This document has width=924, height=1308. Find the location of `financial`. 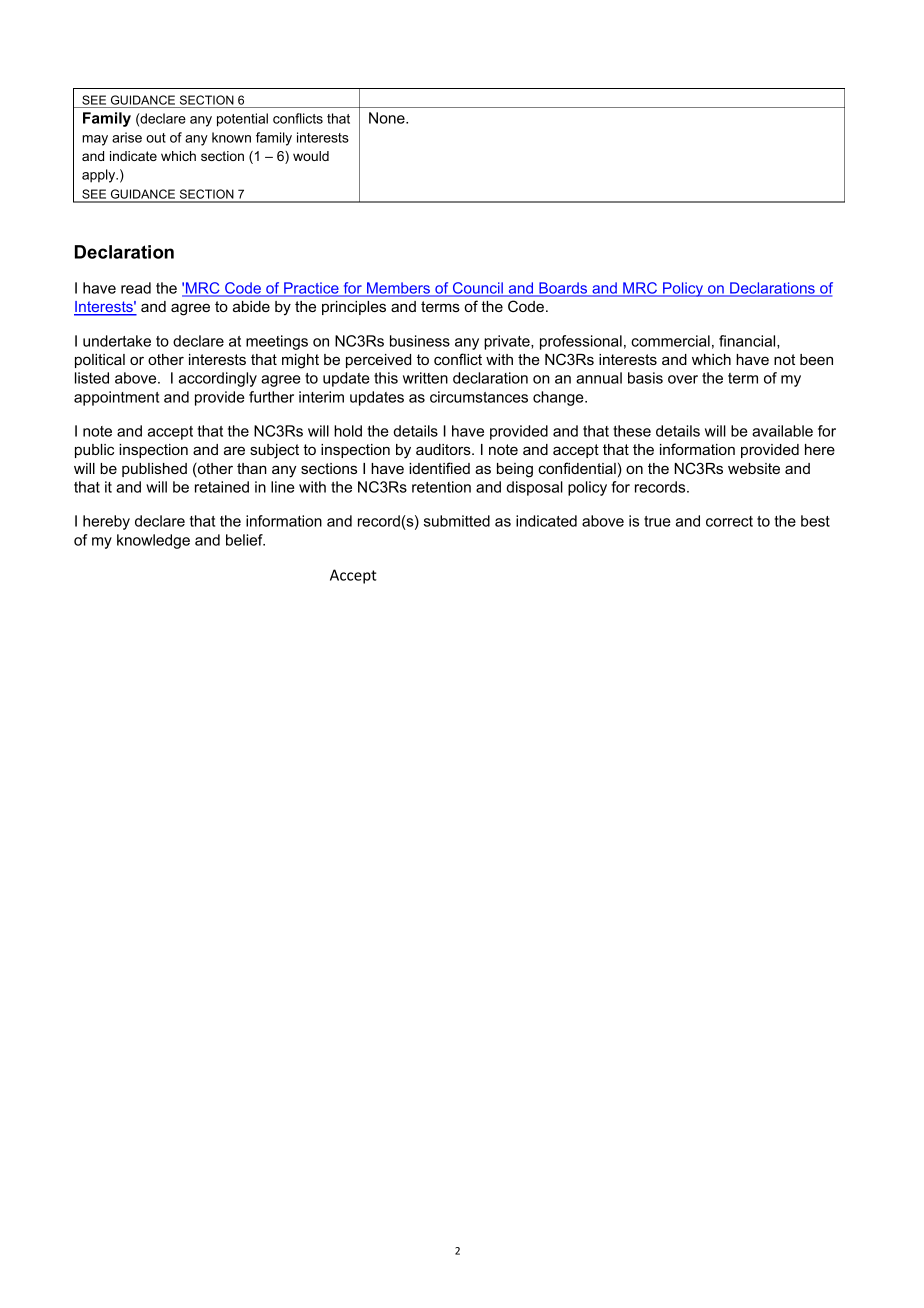

financial is located at coordinates (748, 342).
